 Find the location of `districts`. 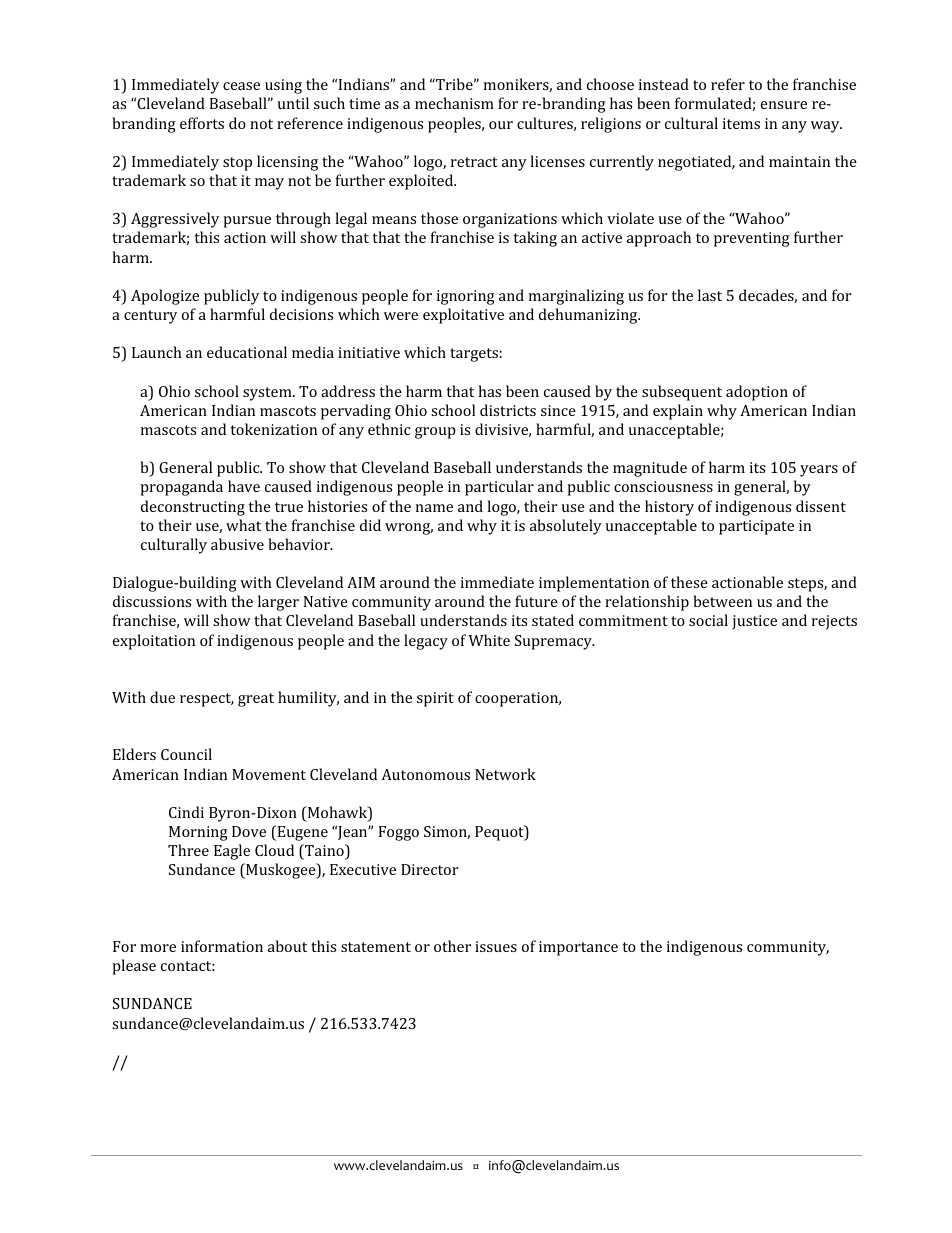

districts is located at coordinates (508, 410).
